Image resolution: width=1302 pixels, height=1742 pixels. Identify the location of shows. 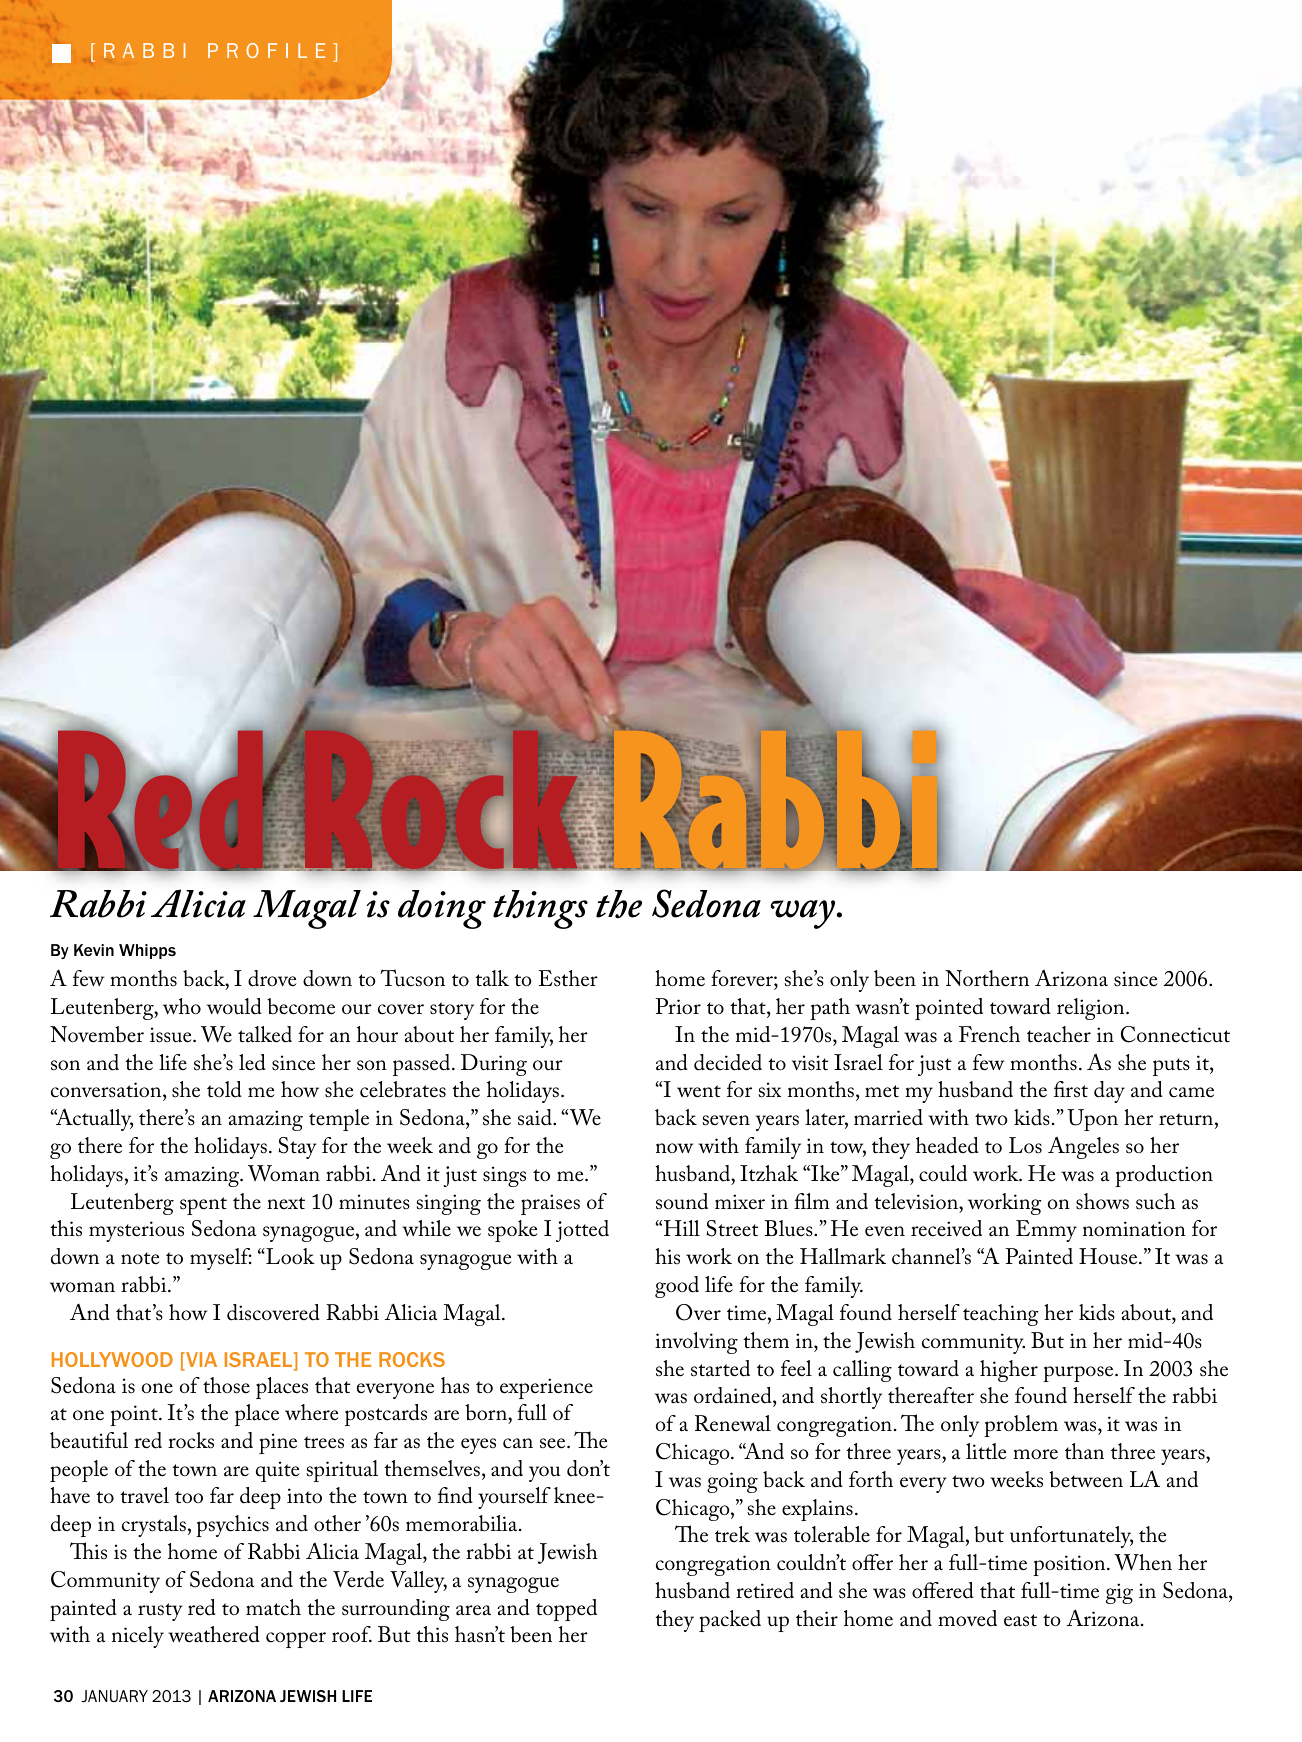
(1102, 1201).
